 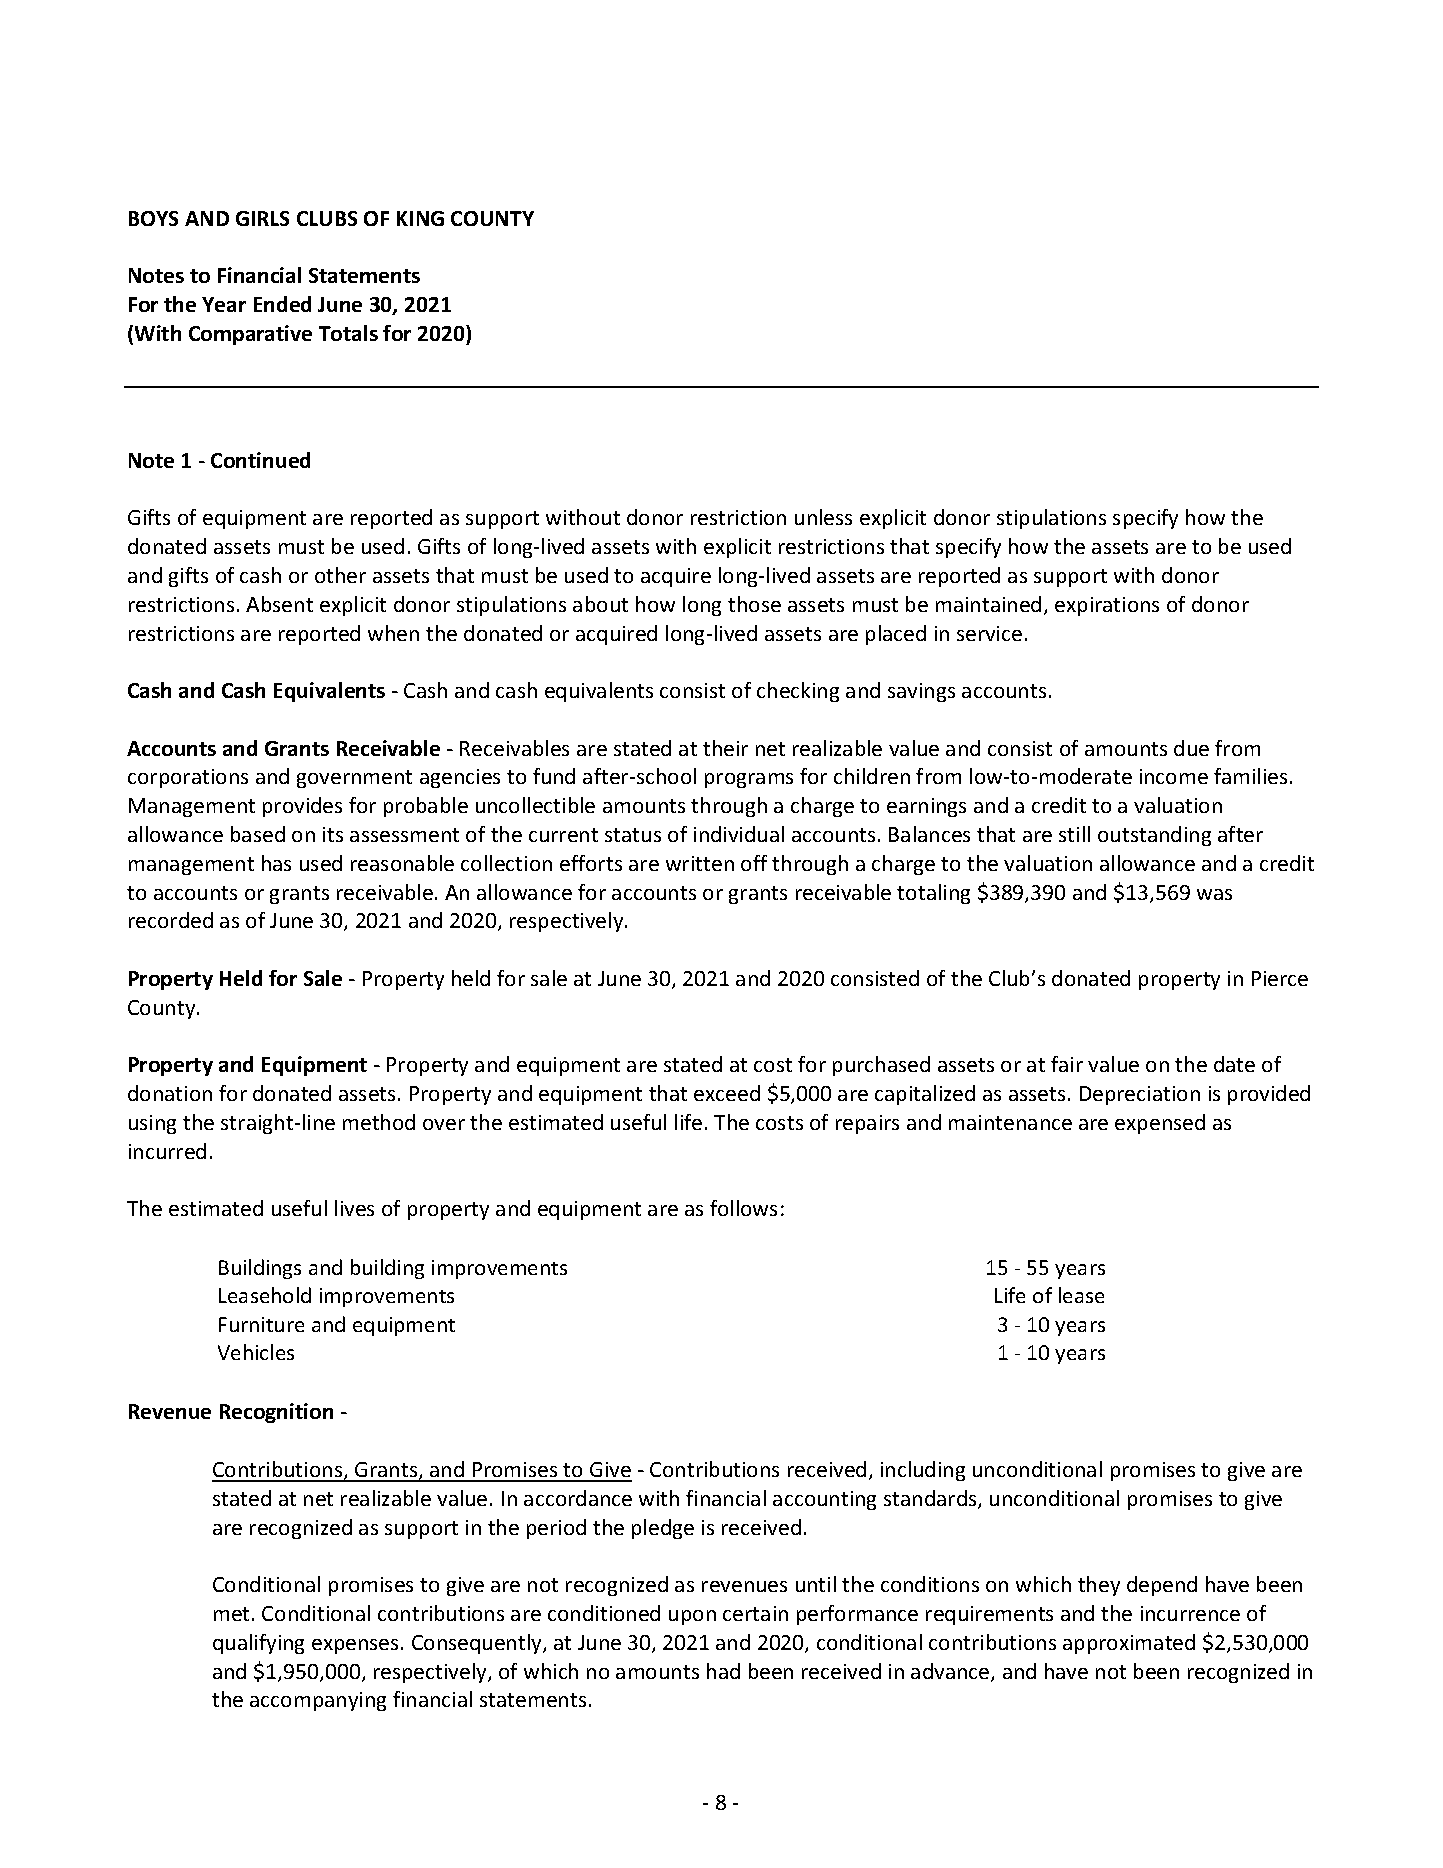 I want to click on expirations, so click(x=1107, y=606).
